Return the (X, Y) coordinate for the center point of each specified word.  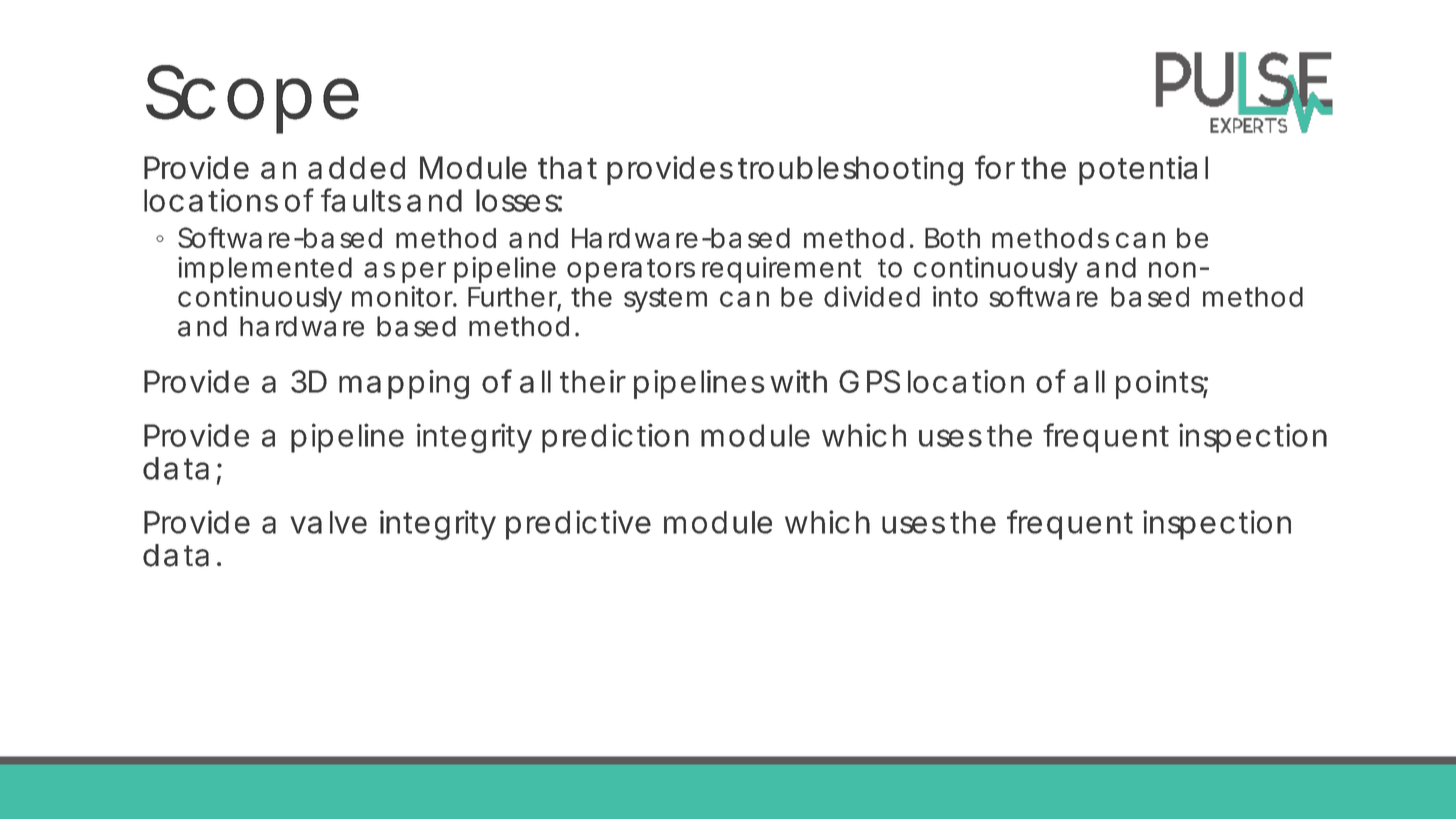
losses (519, 200)
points (1162, 384)
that (567, 167)
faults (361, 200)
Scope (252, 99)
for (995, 167)
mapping (404, 384)
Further (514, 298)
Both (952, 238)
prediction (615, 438)
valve (328, 522)
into (955, 296)
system (665, 300)
